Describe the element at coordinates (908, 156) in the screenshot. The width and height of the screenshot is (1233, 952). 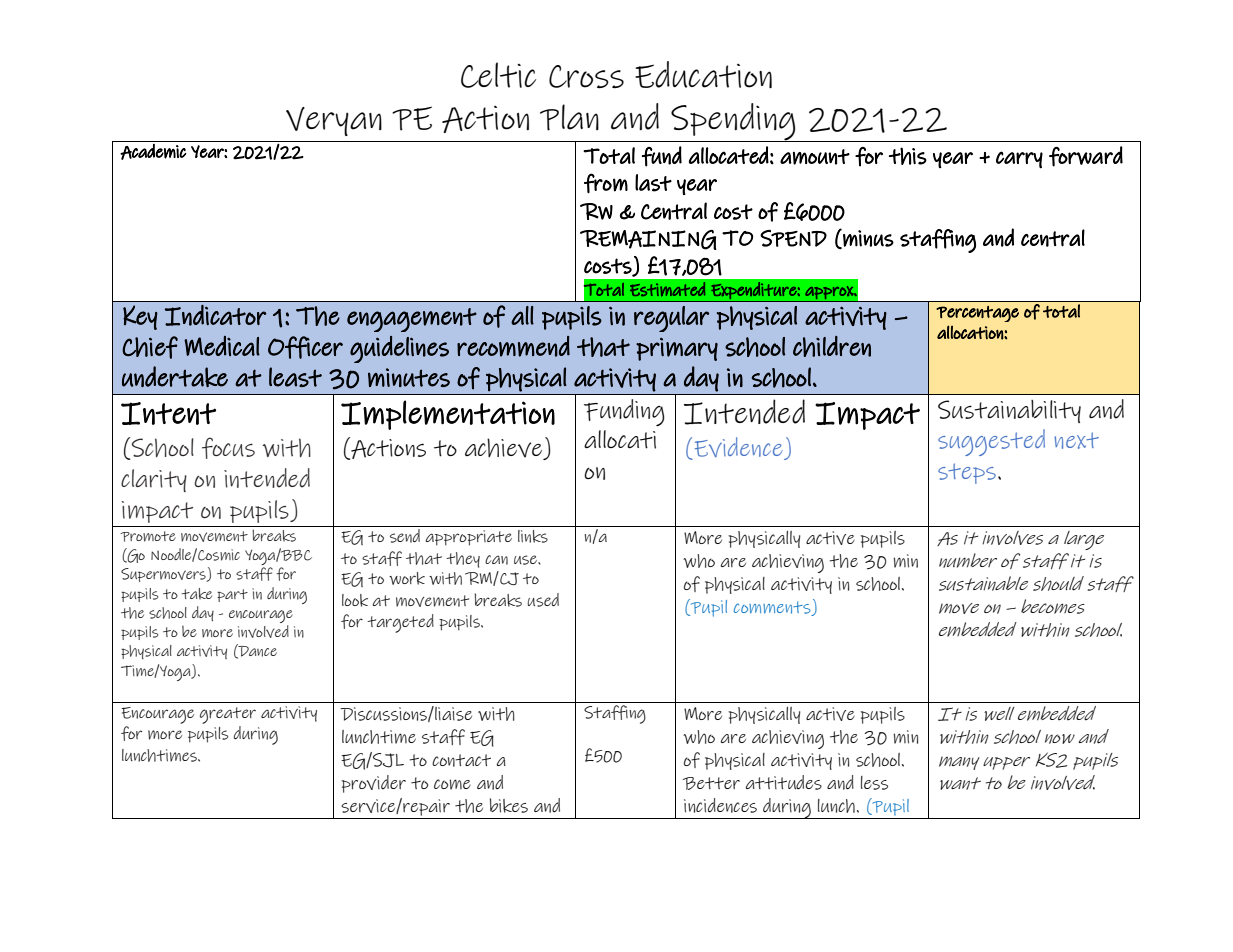
I see `this` at that location.
